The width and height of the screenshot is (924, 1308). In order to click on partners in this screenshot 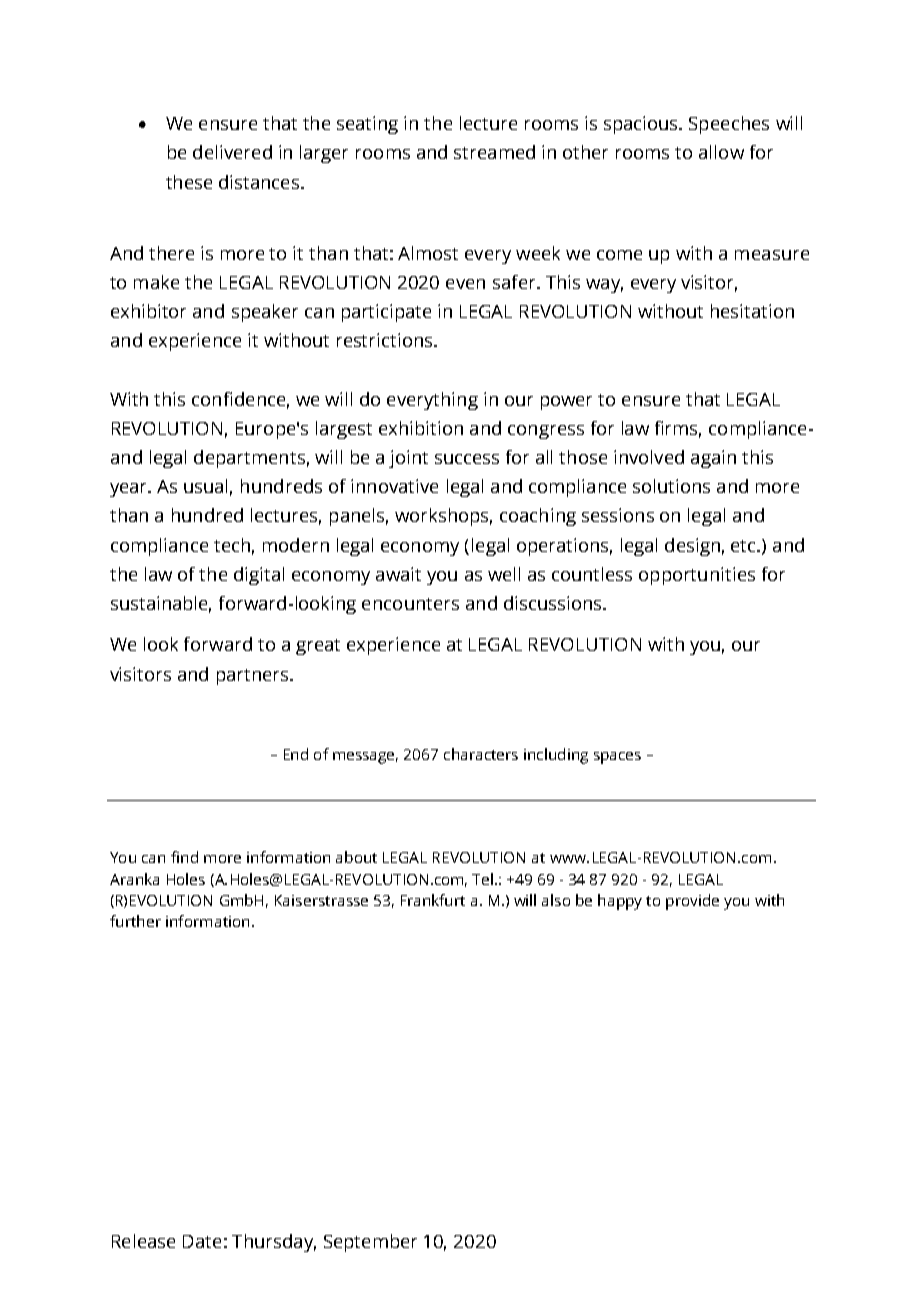, I will do `click(252, 677)`.
